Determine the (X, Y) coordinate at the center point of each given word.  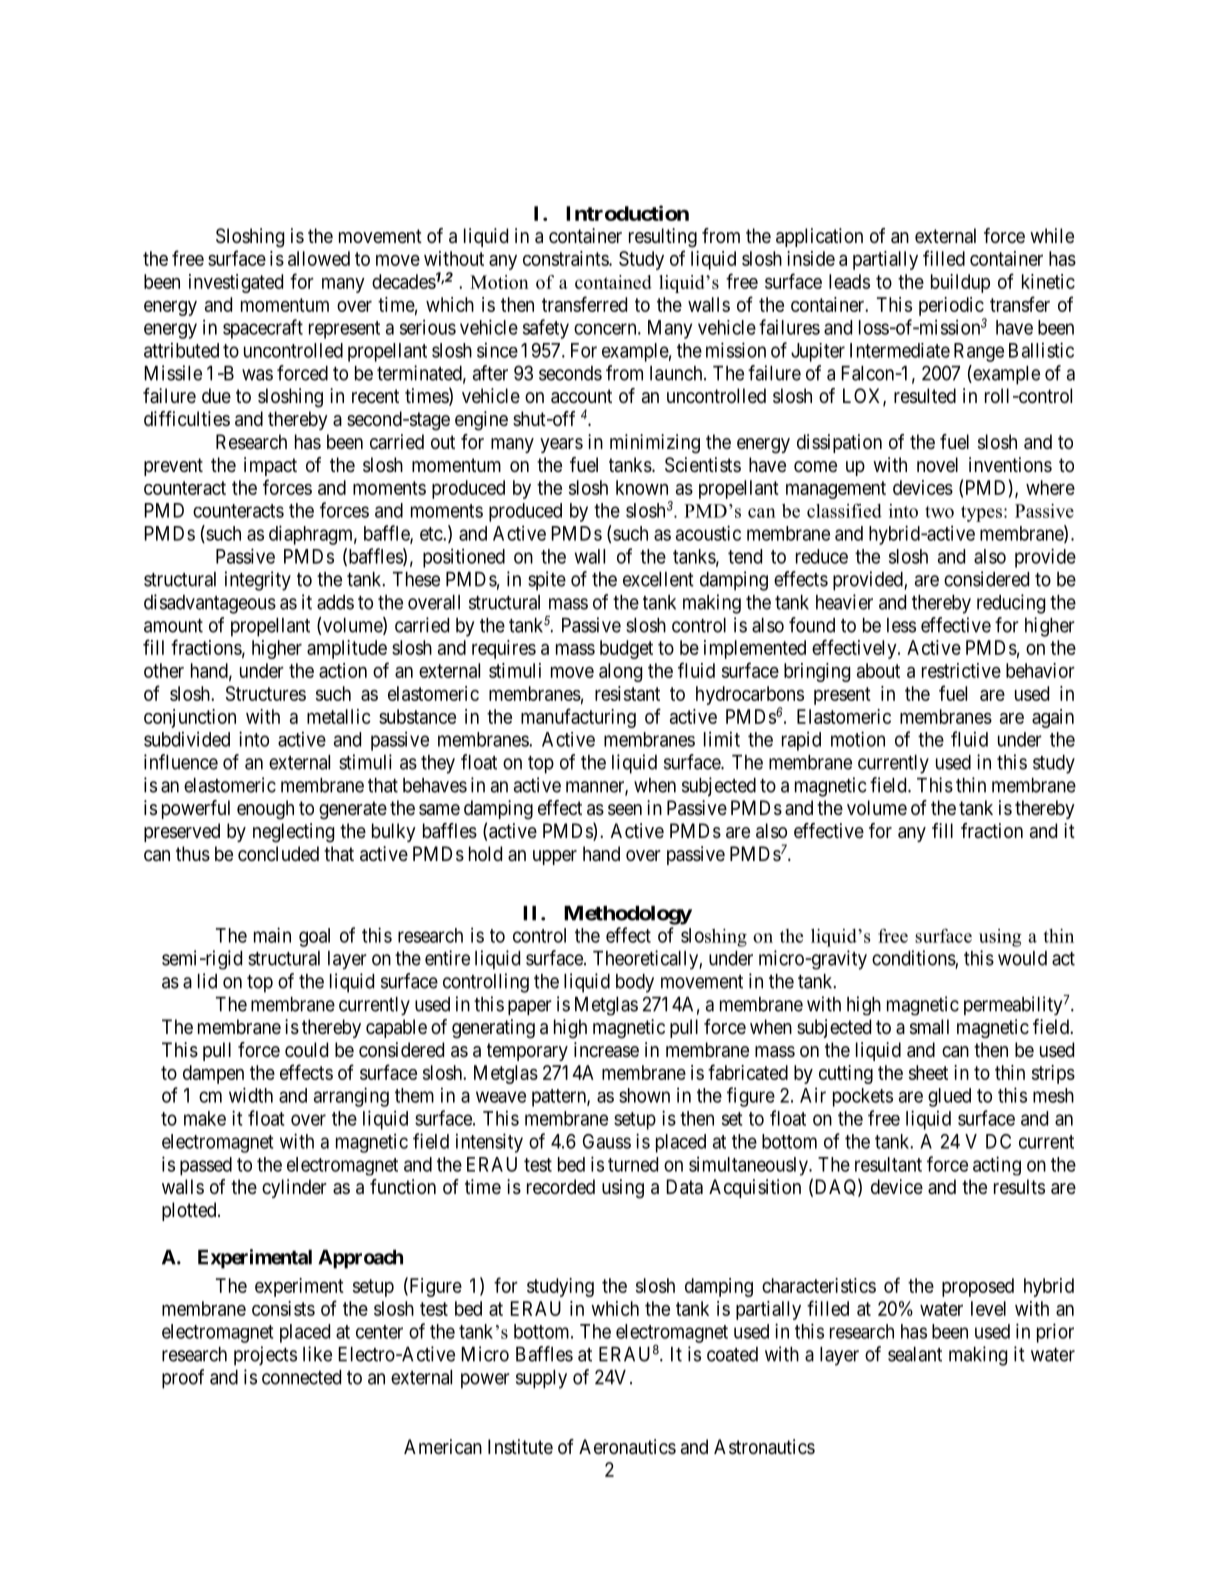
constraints (566, 258)
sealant (915, 1354)
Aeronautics (627, 1447)
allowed (319, 258)
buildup (960, 283)
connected (301, 1377)
